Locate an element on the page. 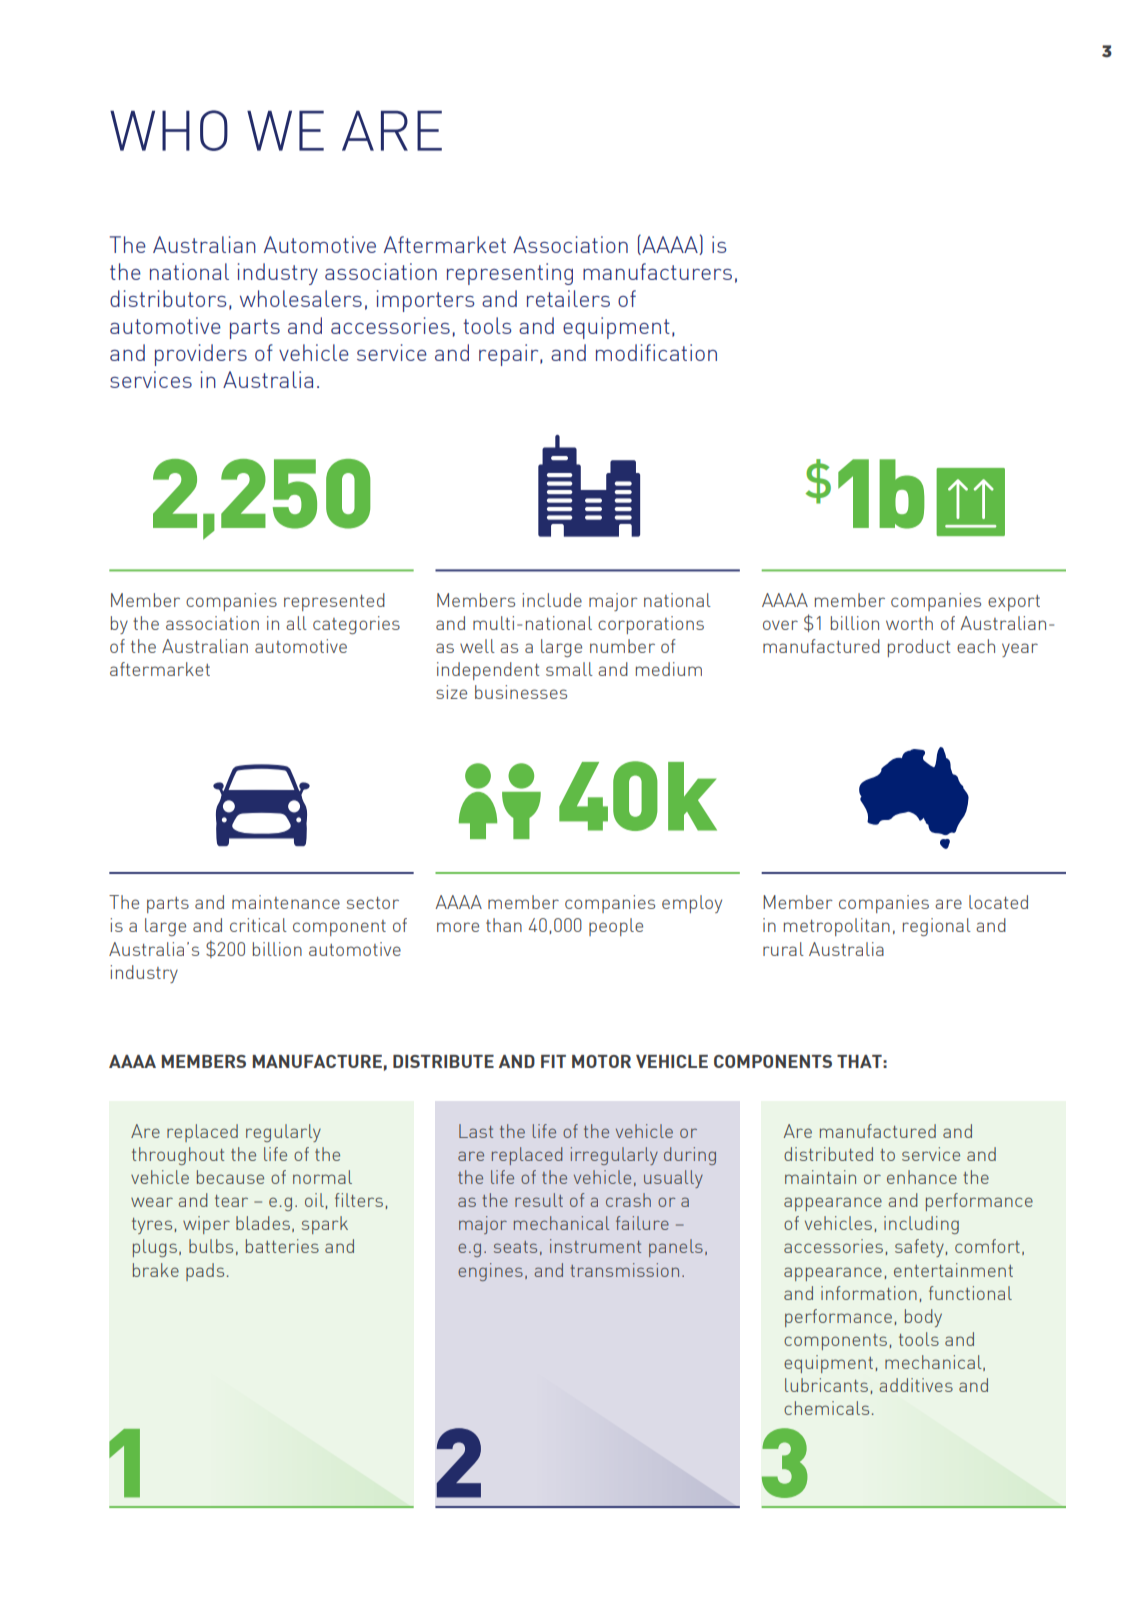  regional is located at coordinates (937, 927).
